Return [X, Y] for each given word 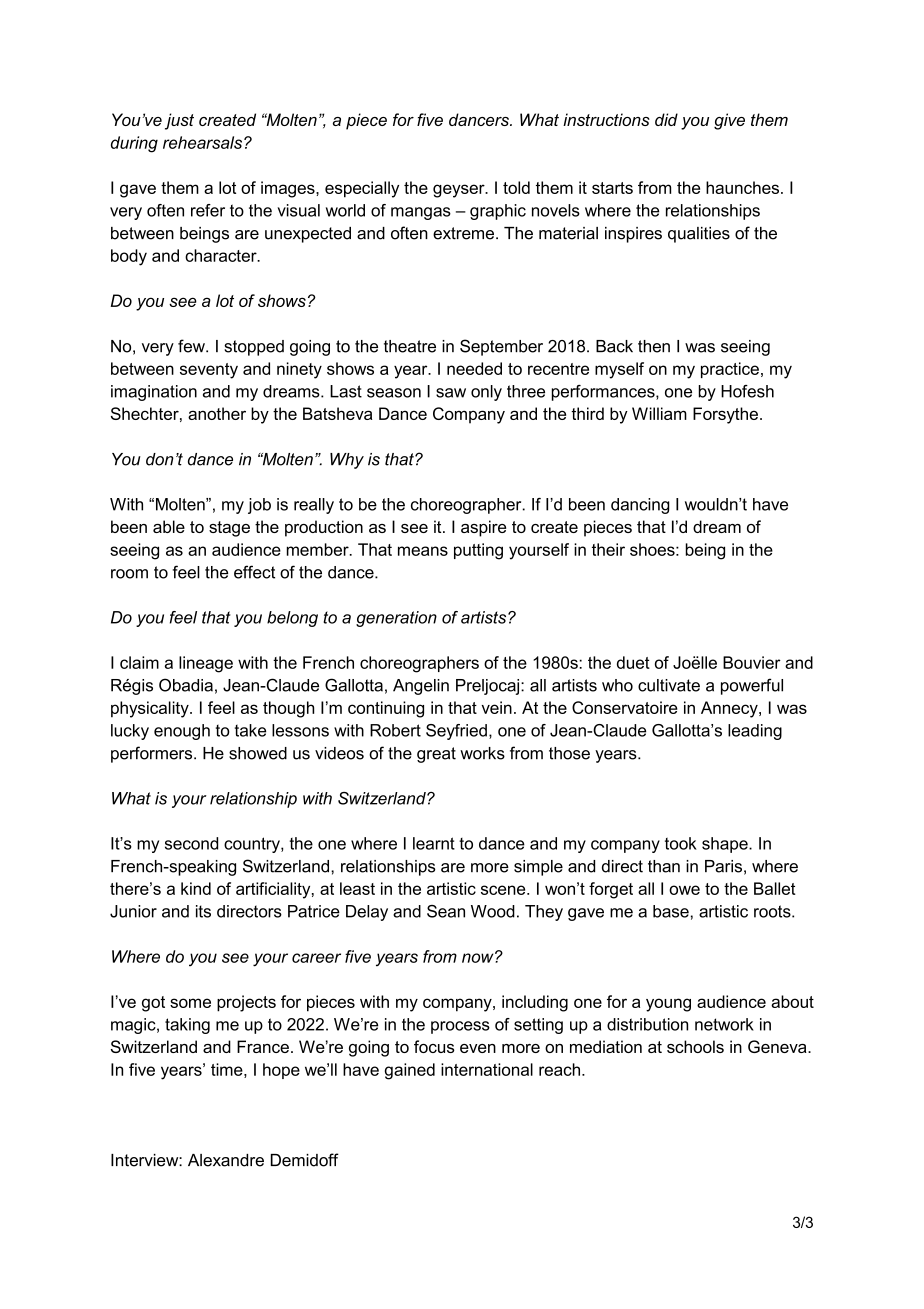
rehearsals [204, 142]
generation [396, 619]
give [729, 121]
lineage [206, 664]
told [516, 187]
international [487, 1069]
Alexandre [226, 1160]
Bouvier [752, 662]
